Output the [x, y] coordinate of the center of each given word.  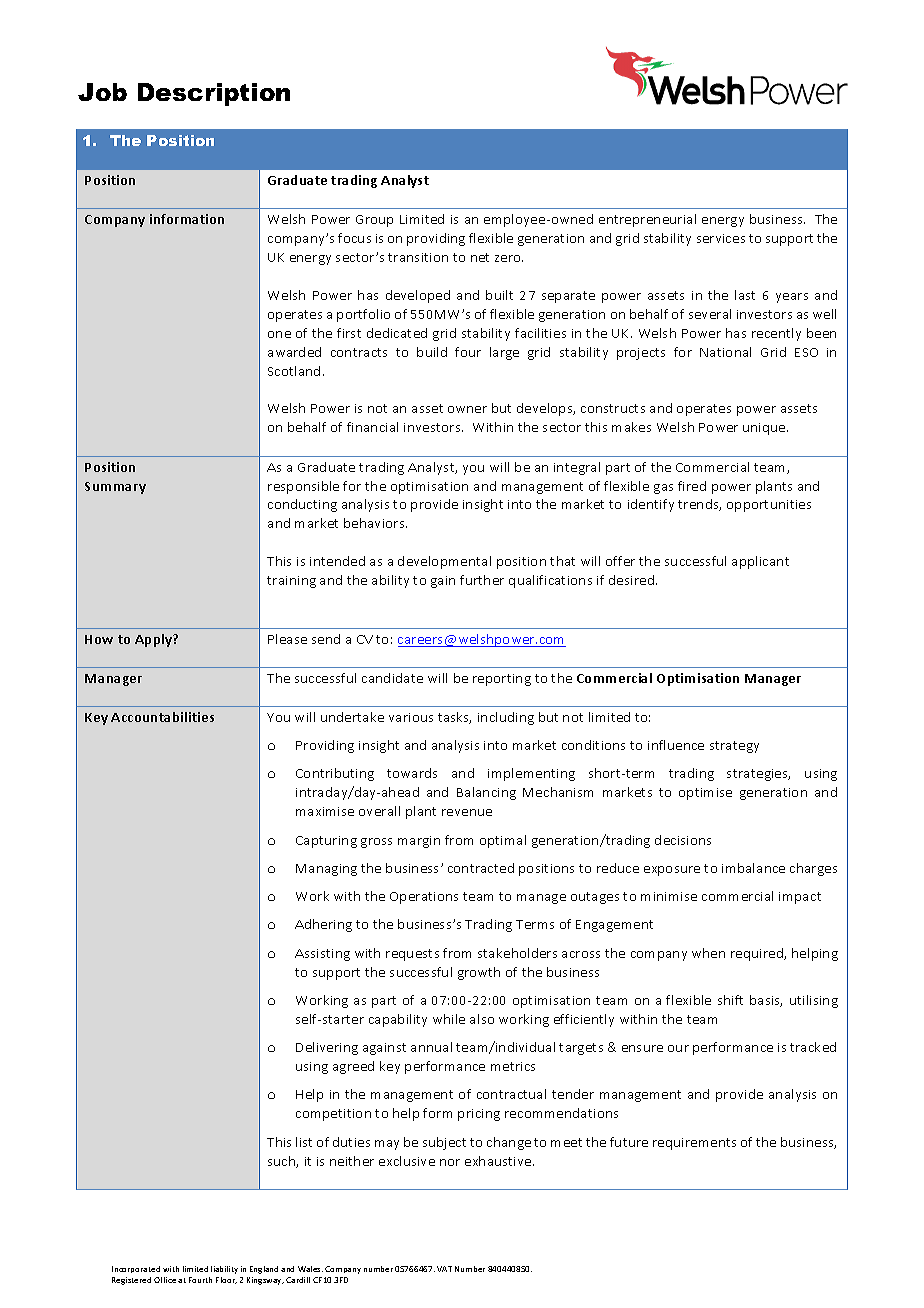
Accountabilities [162, 717]
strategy [734, 747]
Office [165, 1280]
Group [374, 221]
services [721, 238]
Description [214, 94]
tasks [454, 718]
